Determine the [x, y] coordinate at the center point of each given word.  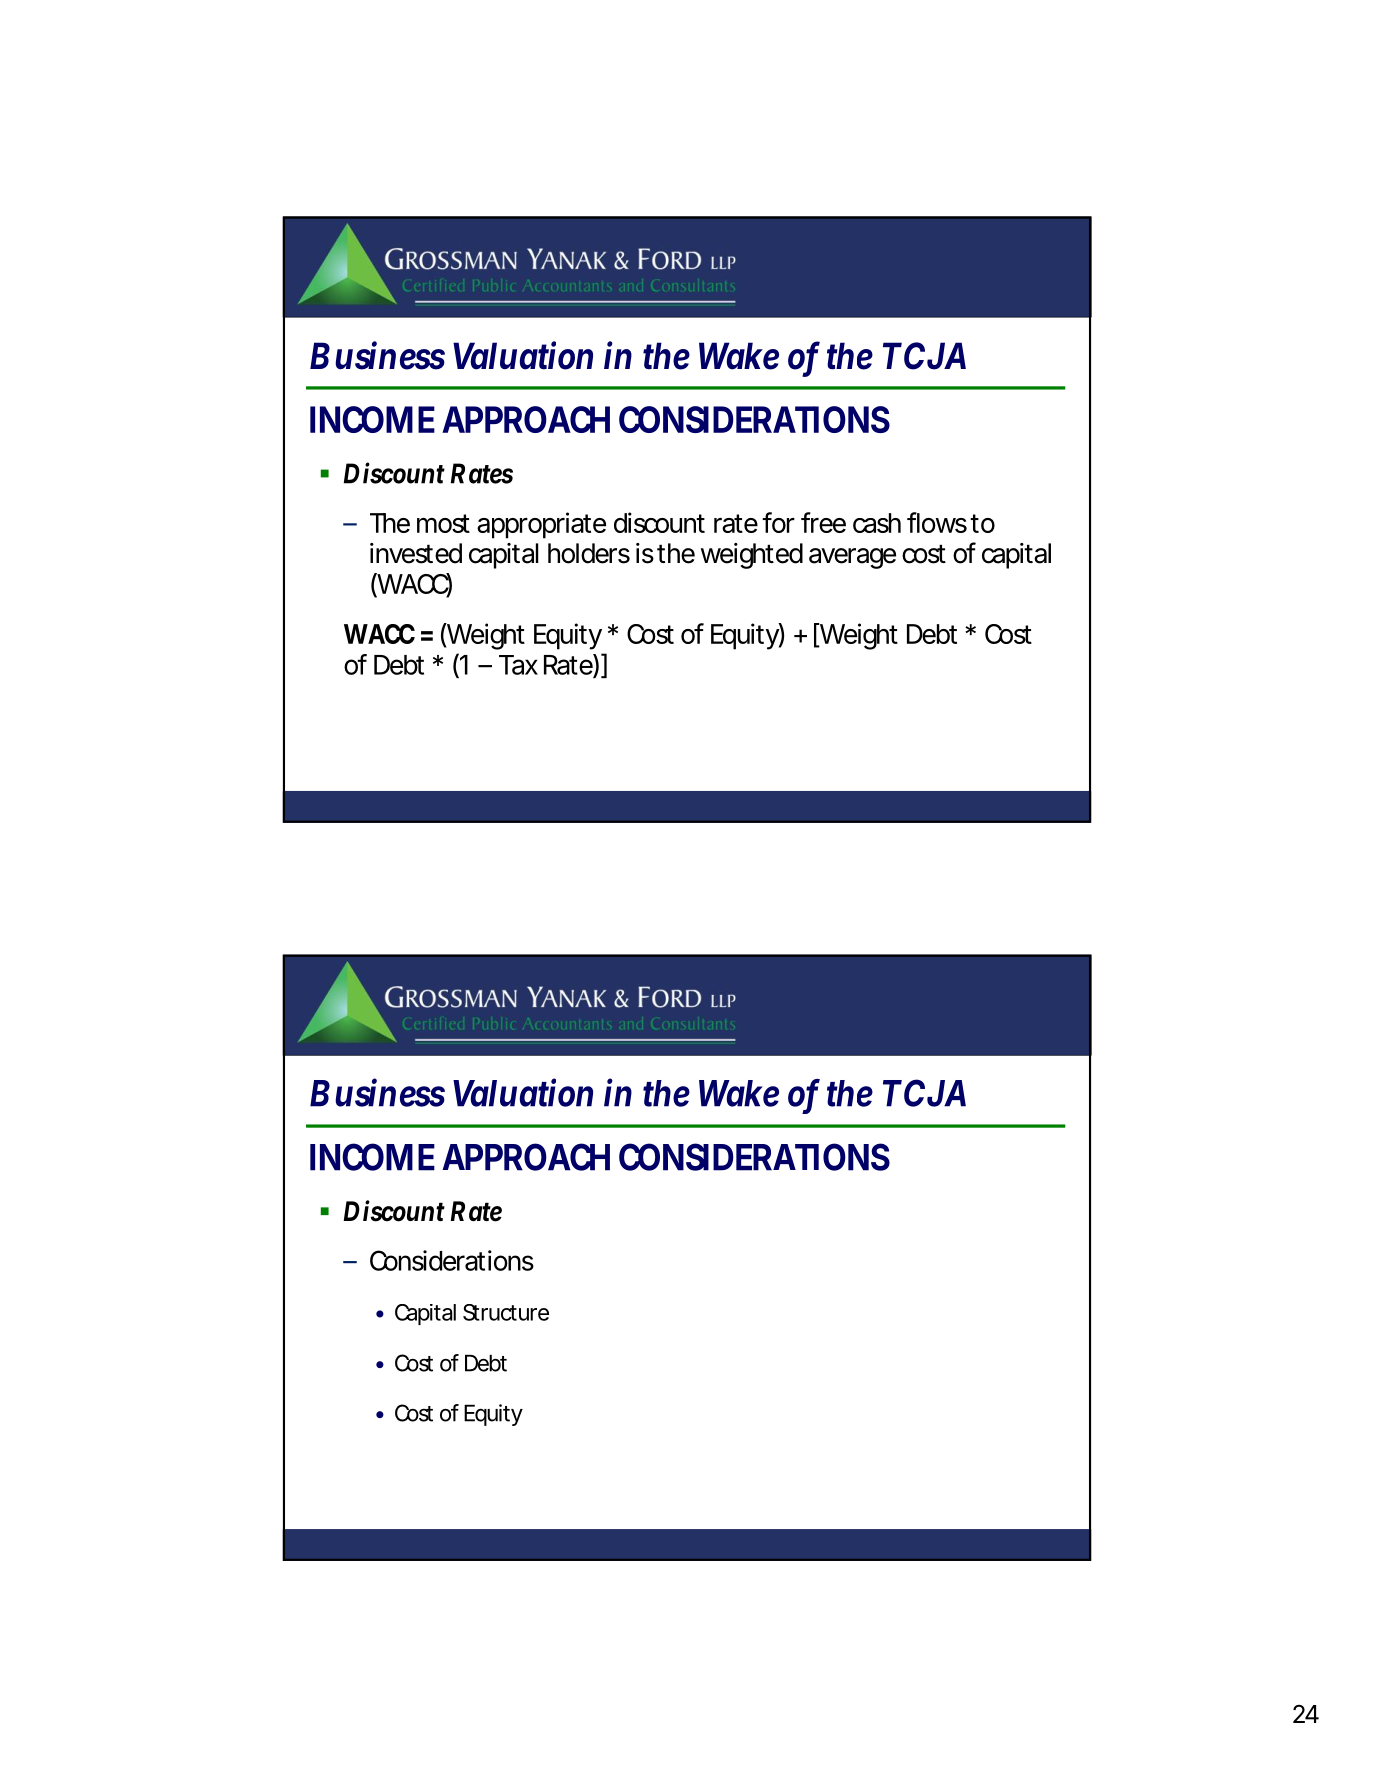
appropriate [541, 525]
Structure [506, 1312]
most [443, 523]
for [778, 522]
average [852, 558]
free [823, 522]
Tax [518, 665]
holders [589, 553]
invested [416, 553]
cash [877, 523]
